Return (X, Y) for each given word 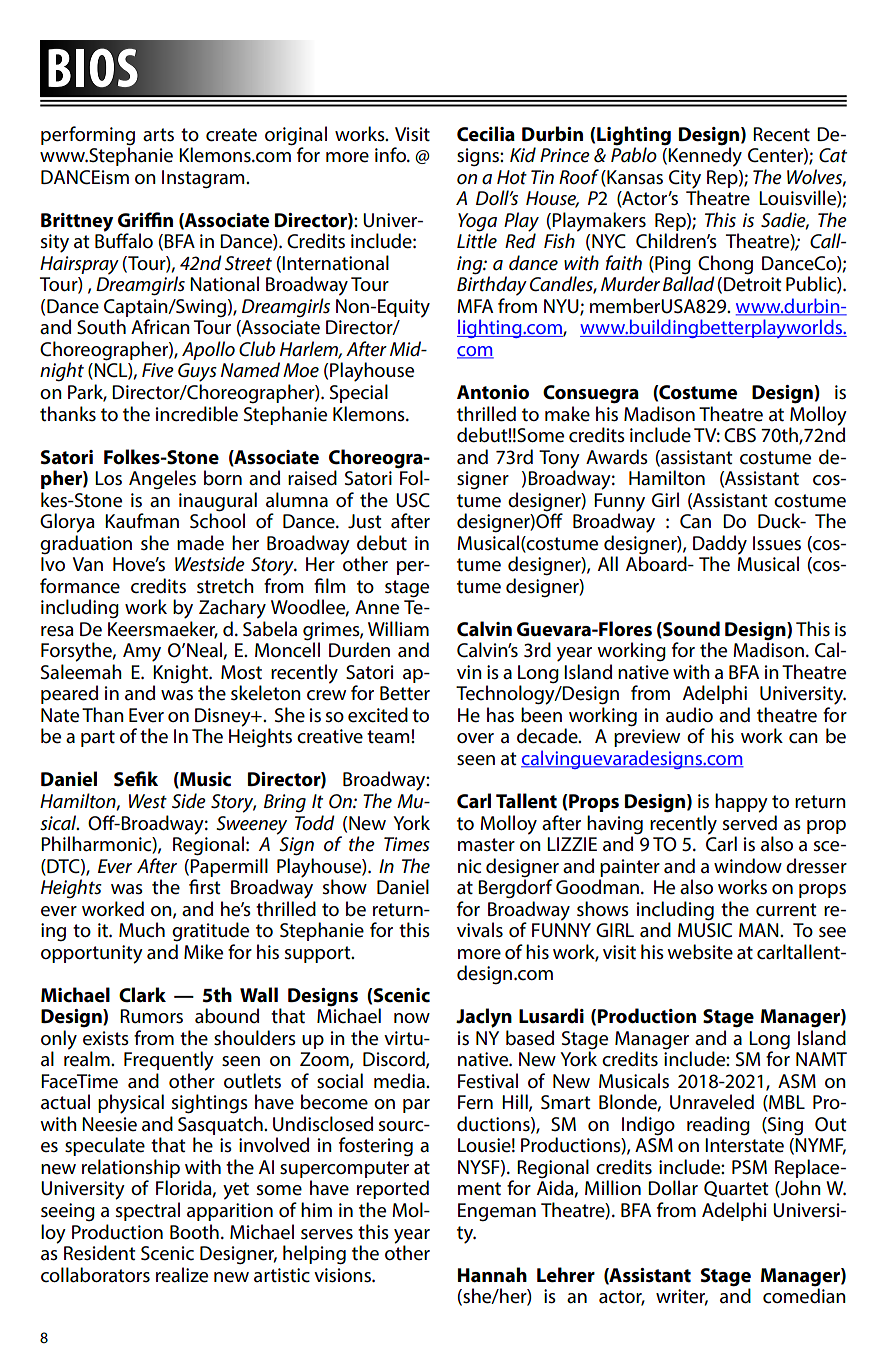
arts (158, 135)
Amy (142, 652)
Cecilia (486, 134)
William (398, 628)
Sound (690, 629)
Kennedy (705, 156)
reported (393, 1189)
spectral (148, 1211)
